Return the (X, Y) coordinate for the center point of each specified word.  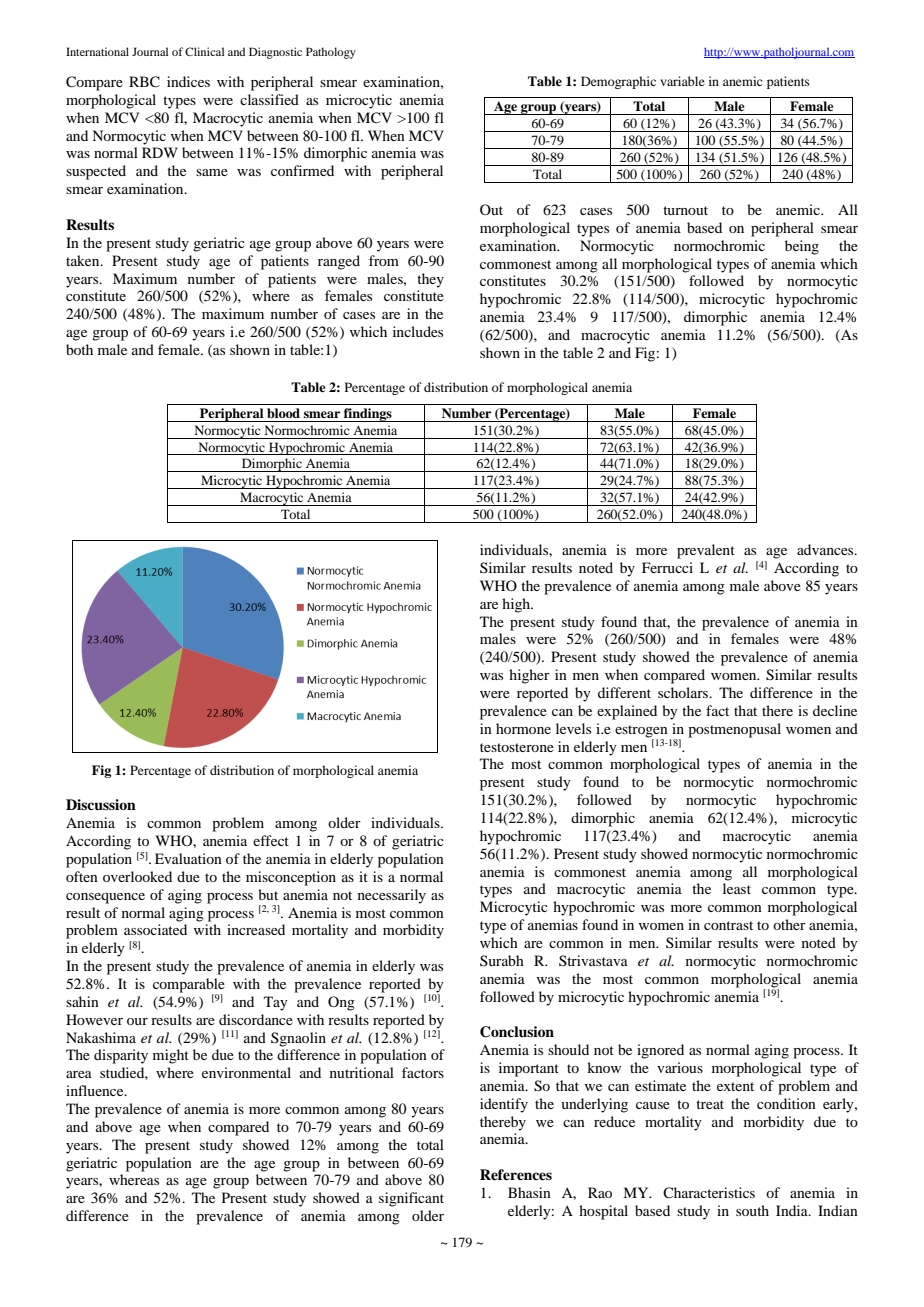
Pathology (331, 53)
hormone (523, 728)
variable (682, 81)
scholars (684, 692)
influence (96, 1090)
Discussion (101, 805)
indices (188, 81)
